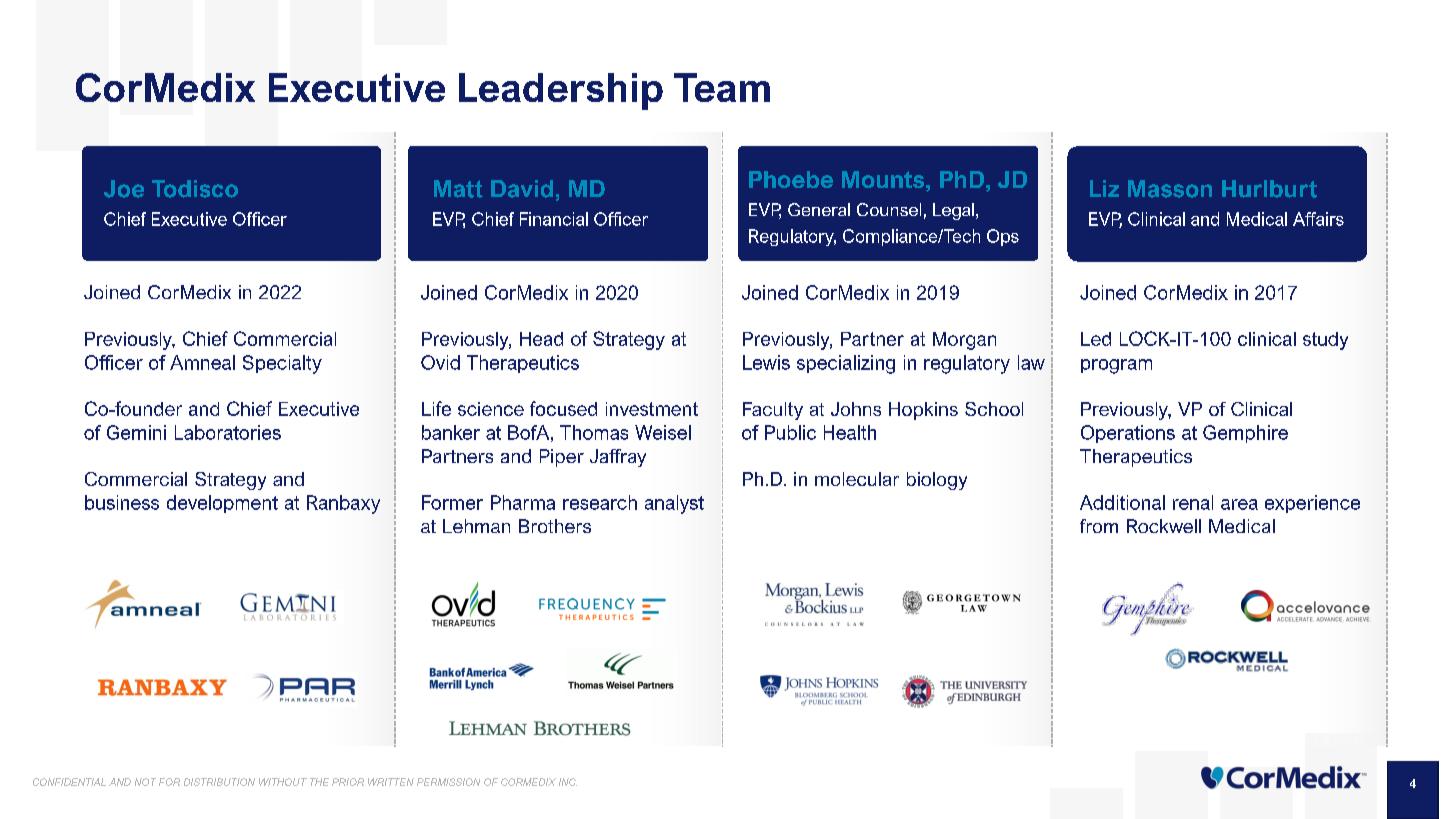 The image size is (1456, 819). Describe the element at coordinates (1164, 526) in the page. I see `Rockwell` at that location.
